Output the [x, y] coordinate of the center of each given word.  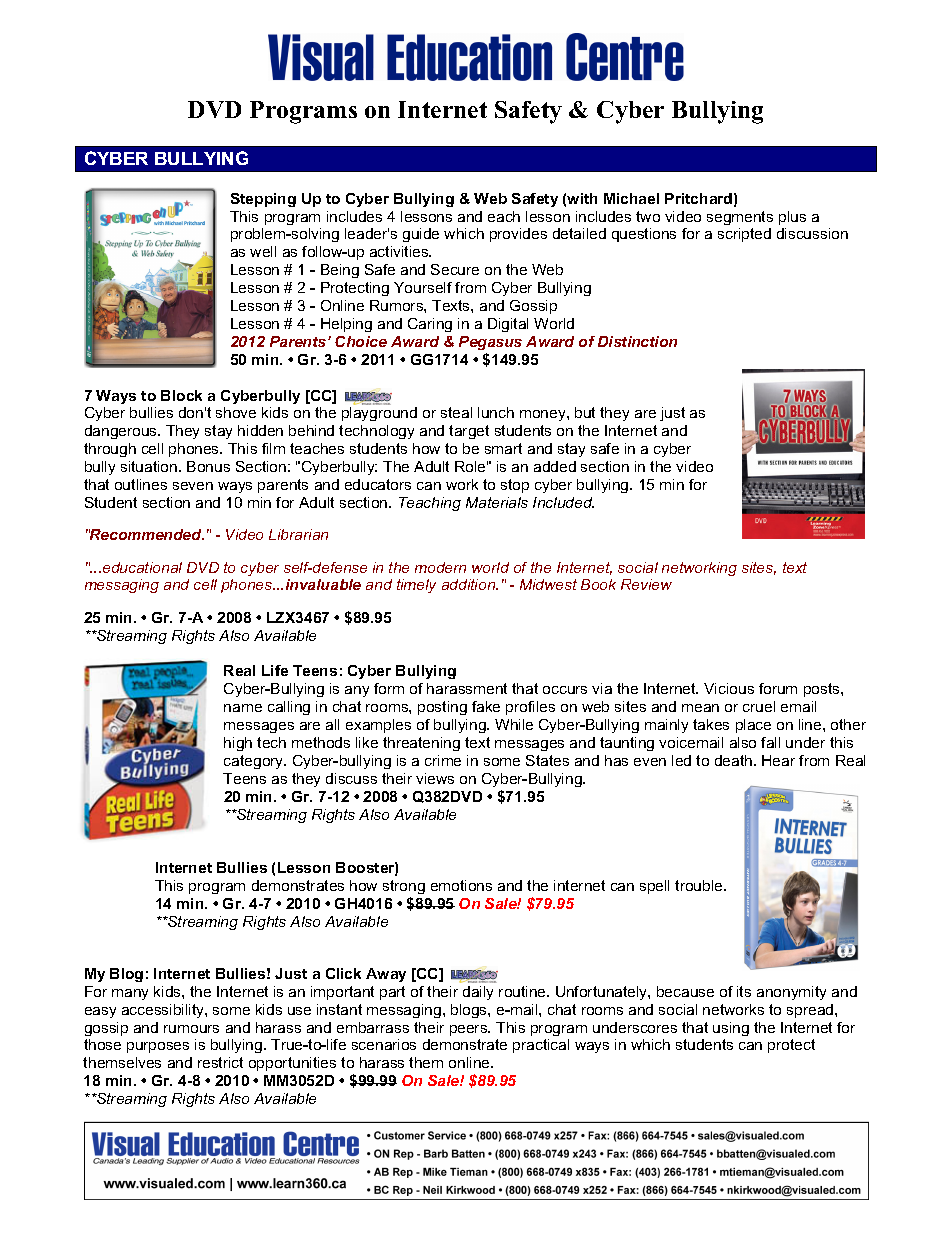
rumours [191, 1029]
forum [778, 688]
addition [470, 584]
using [731, 1029]
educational [142, 567]
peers [470, 1030]
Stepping [263, 200]
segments [740, 218]
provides [518, 235]
